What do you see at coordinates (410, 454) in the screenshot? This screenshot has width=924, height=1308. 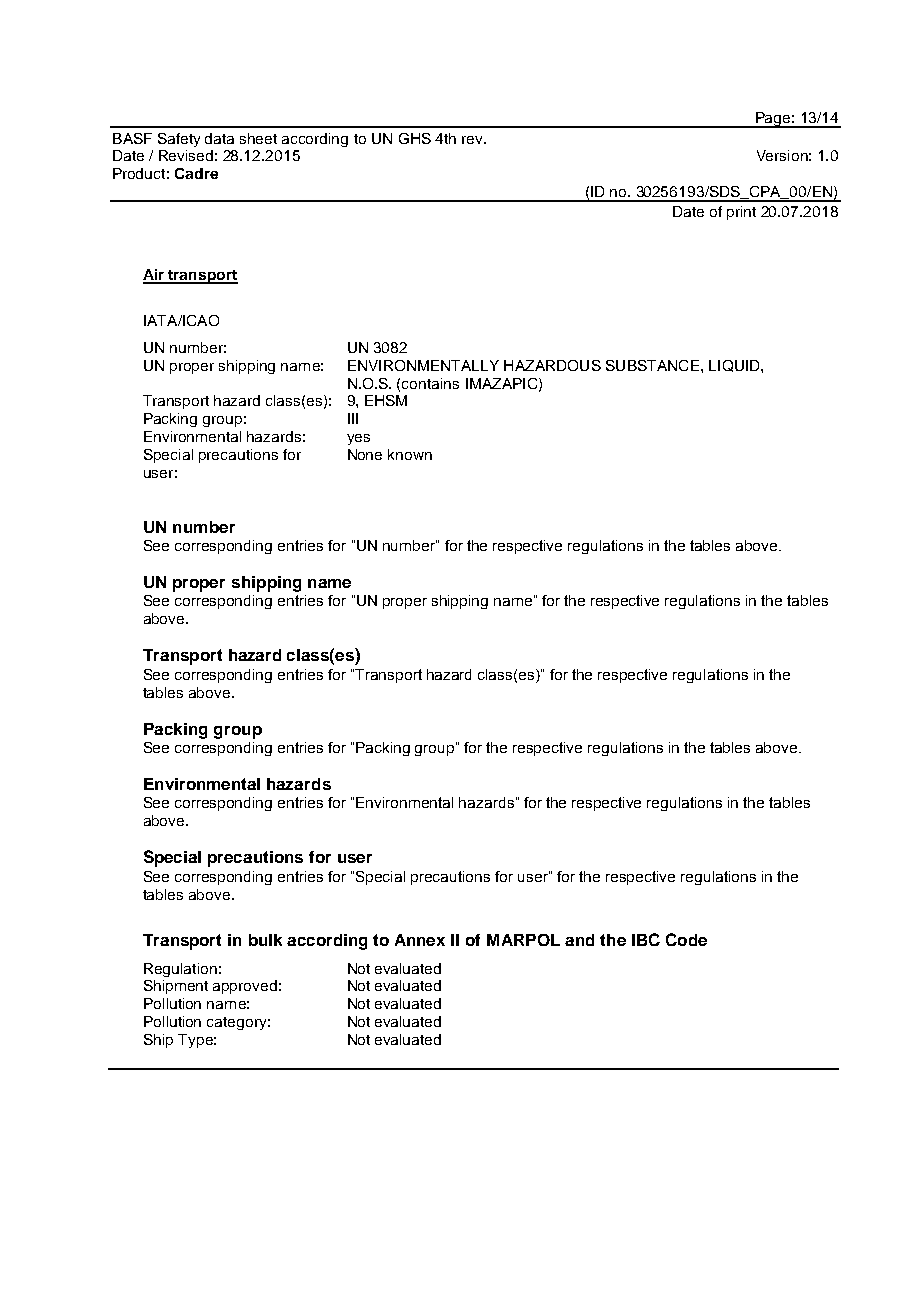 I see `known` at bounding box center [410, 454].
